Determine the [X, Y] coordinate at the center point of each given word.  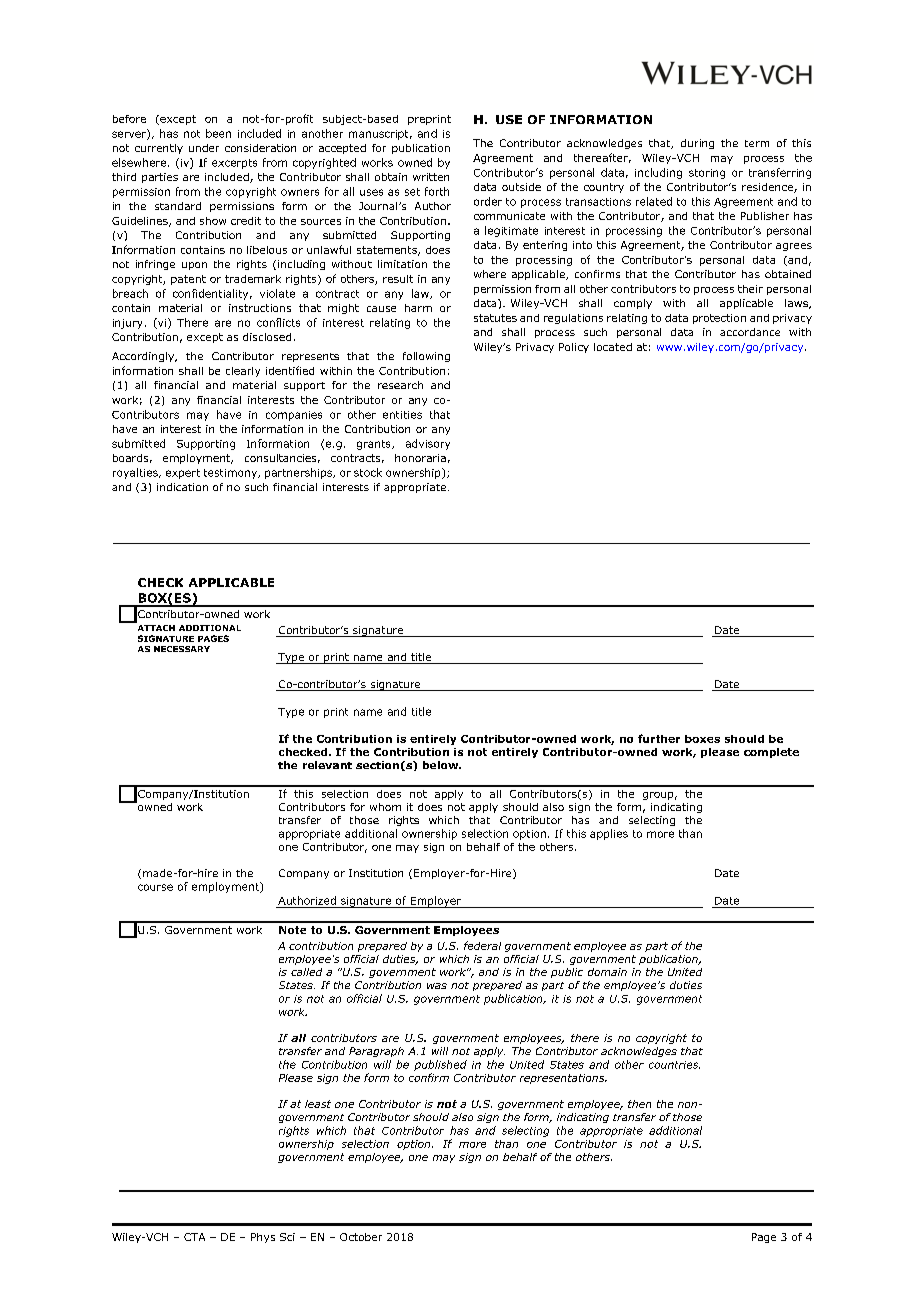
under [204, 148]
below [442, 765]
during [697, 144]
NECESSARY [182, 649]
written [431, 177]
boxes [702, 739]
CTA [194, 1237]
